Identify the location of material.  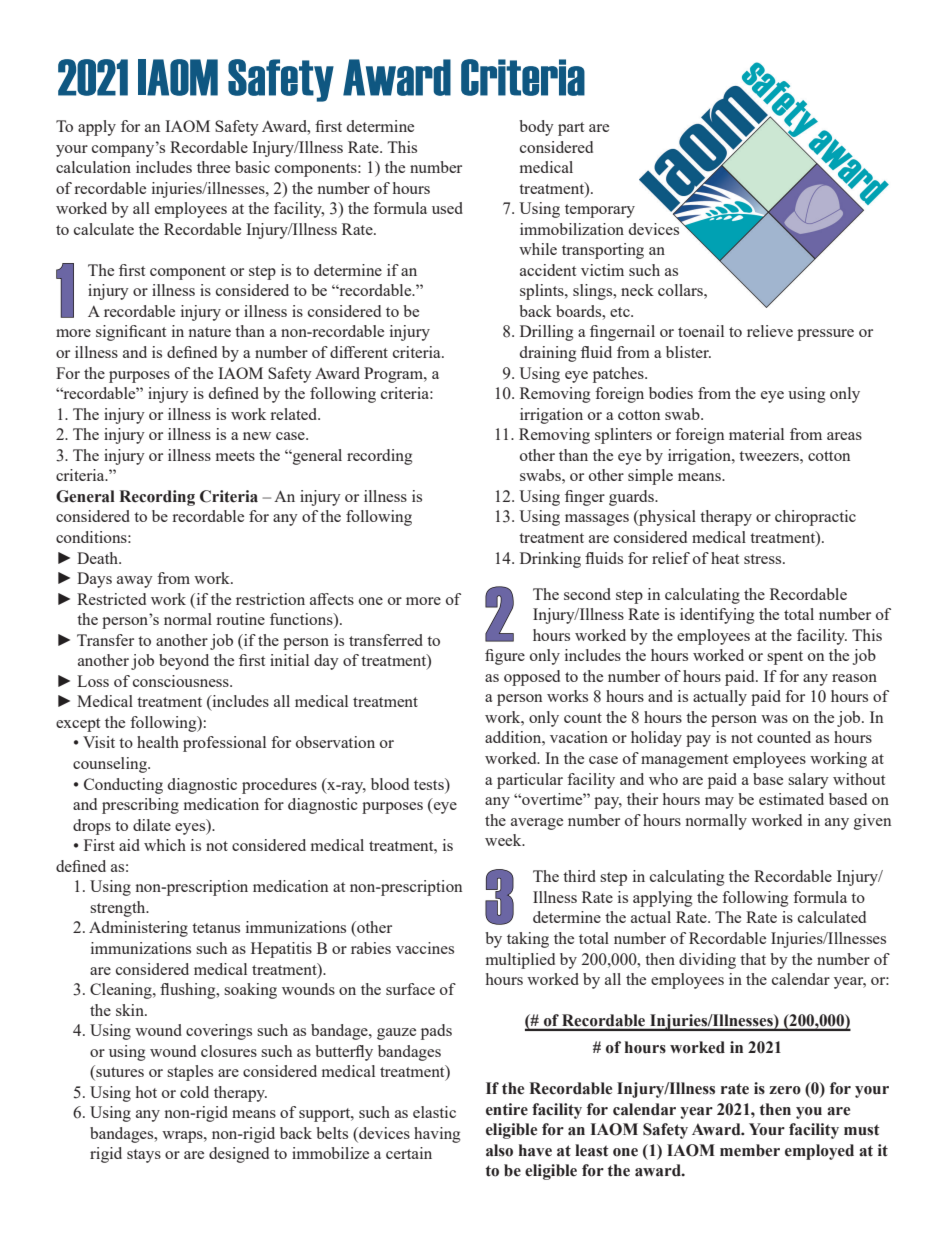
(756, 434).
